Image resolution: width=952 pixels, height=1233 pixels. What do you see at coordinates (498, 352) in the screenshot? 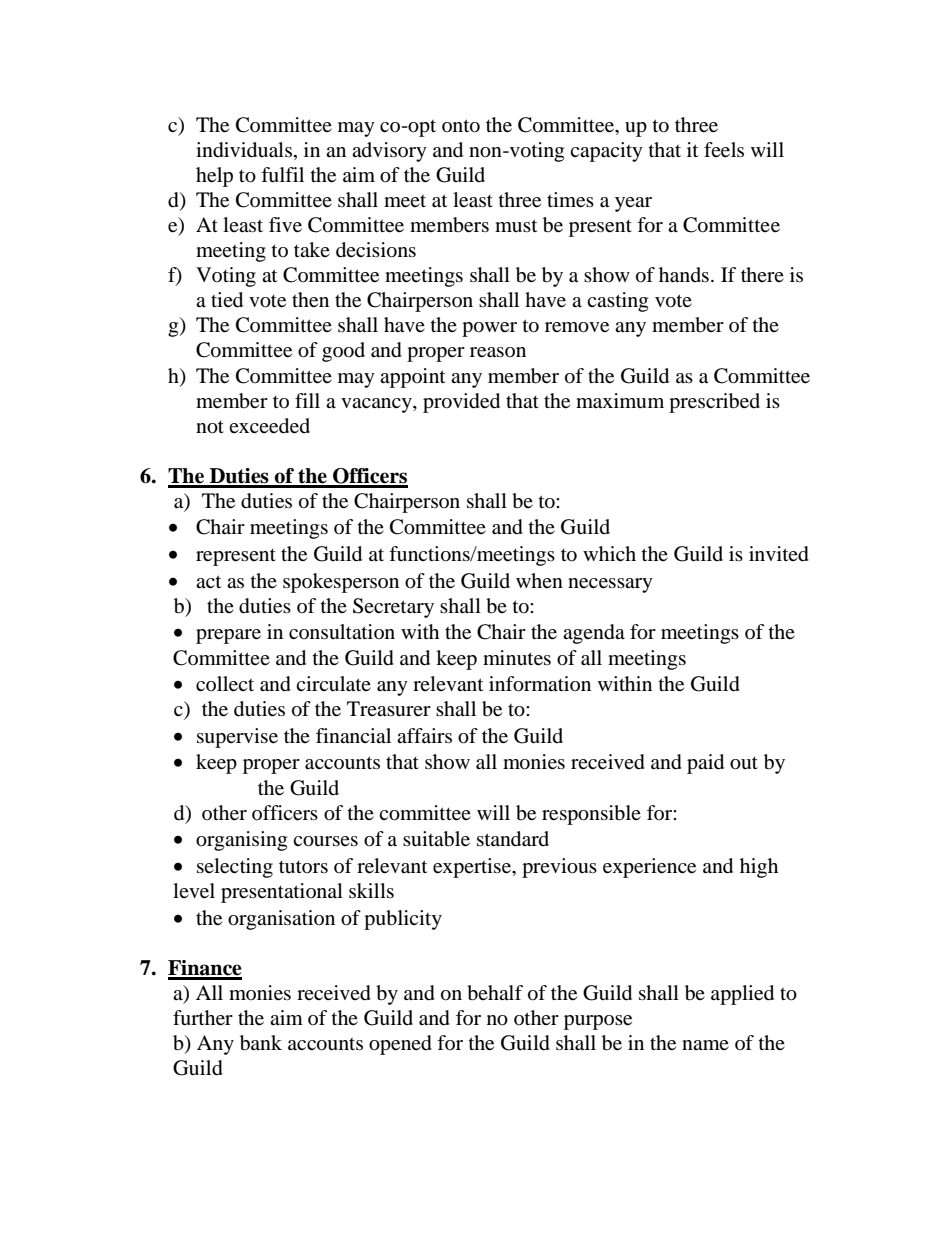
I see `reason` at bounding box center [498, 352].
